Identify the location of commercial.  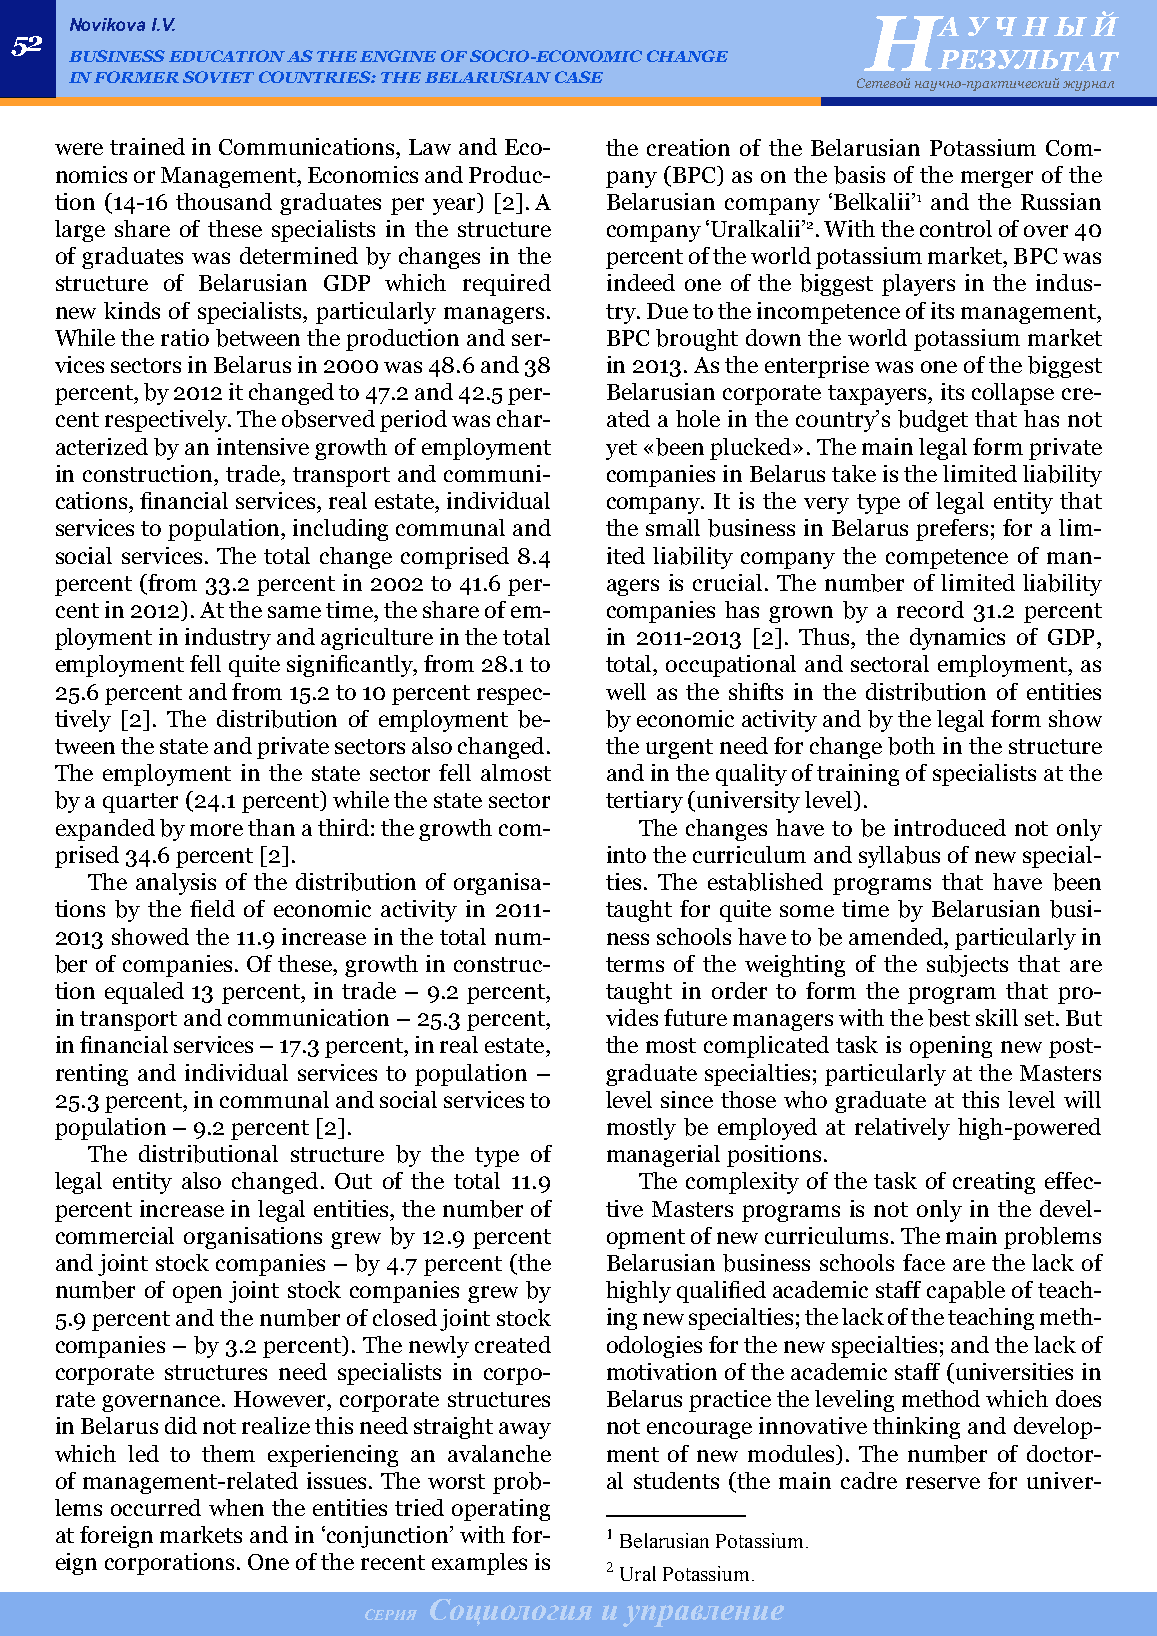
(115, 1235).
